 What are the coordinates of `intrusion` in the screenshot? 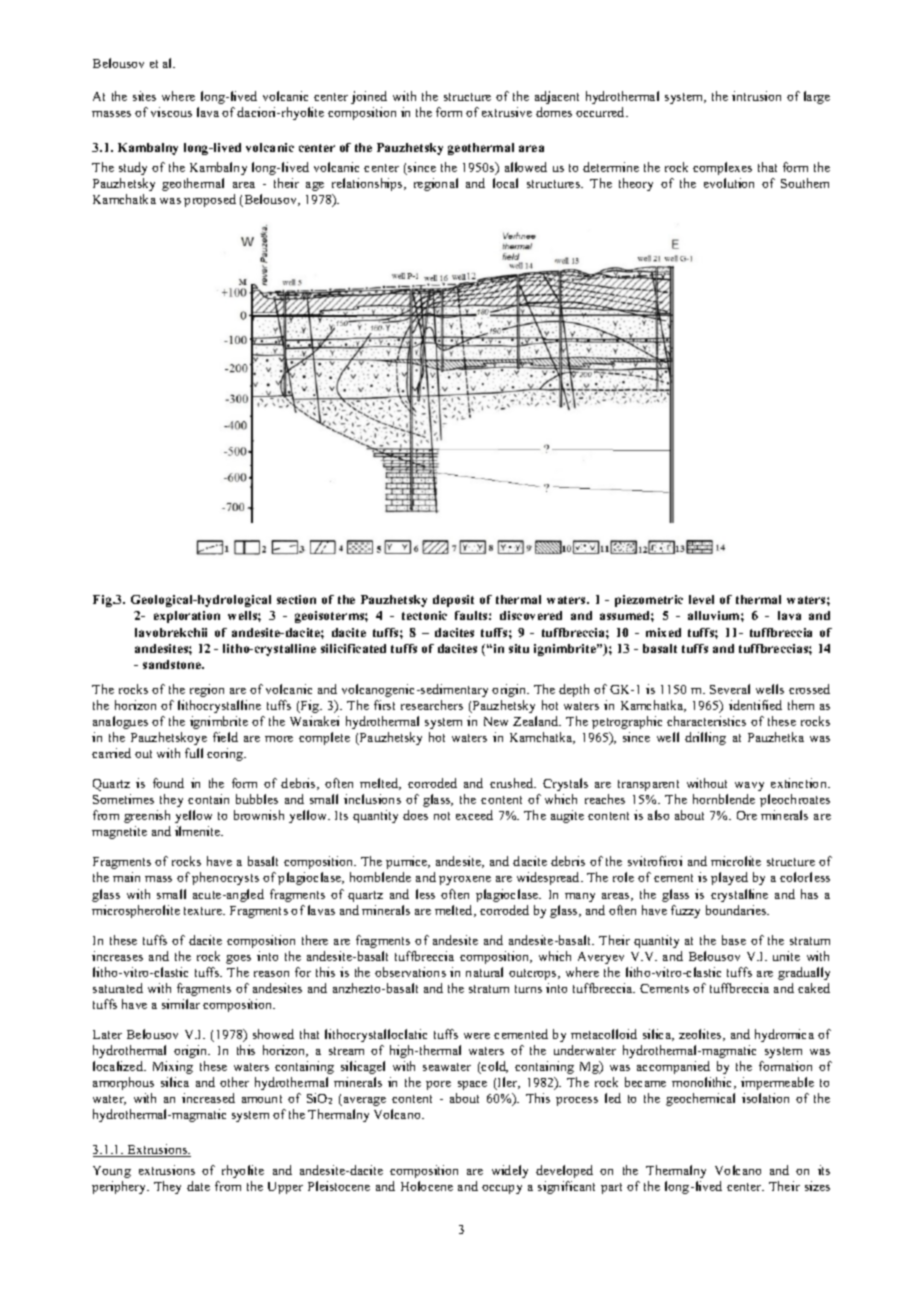 It's located at (756, 96).
